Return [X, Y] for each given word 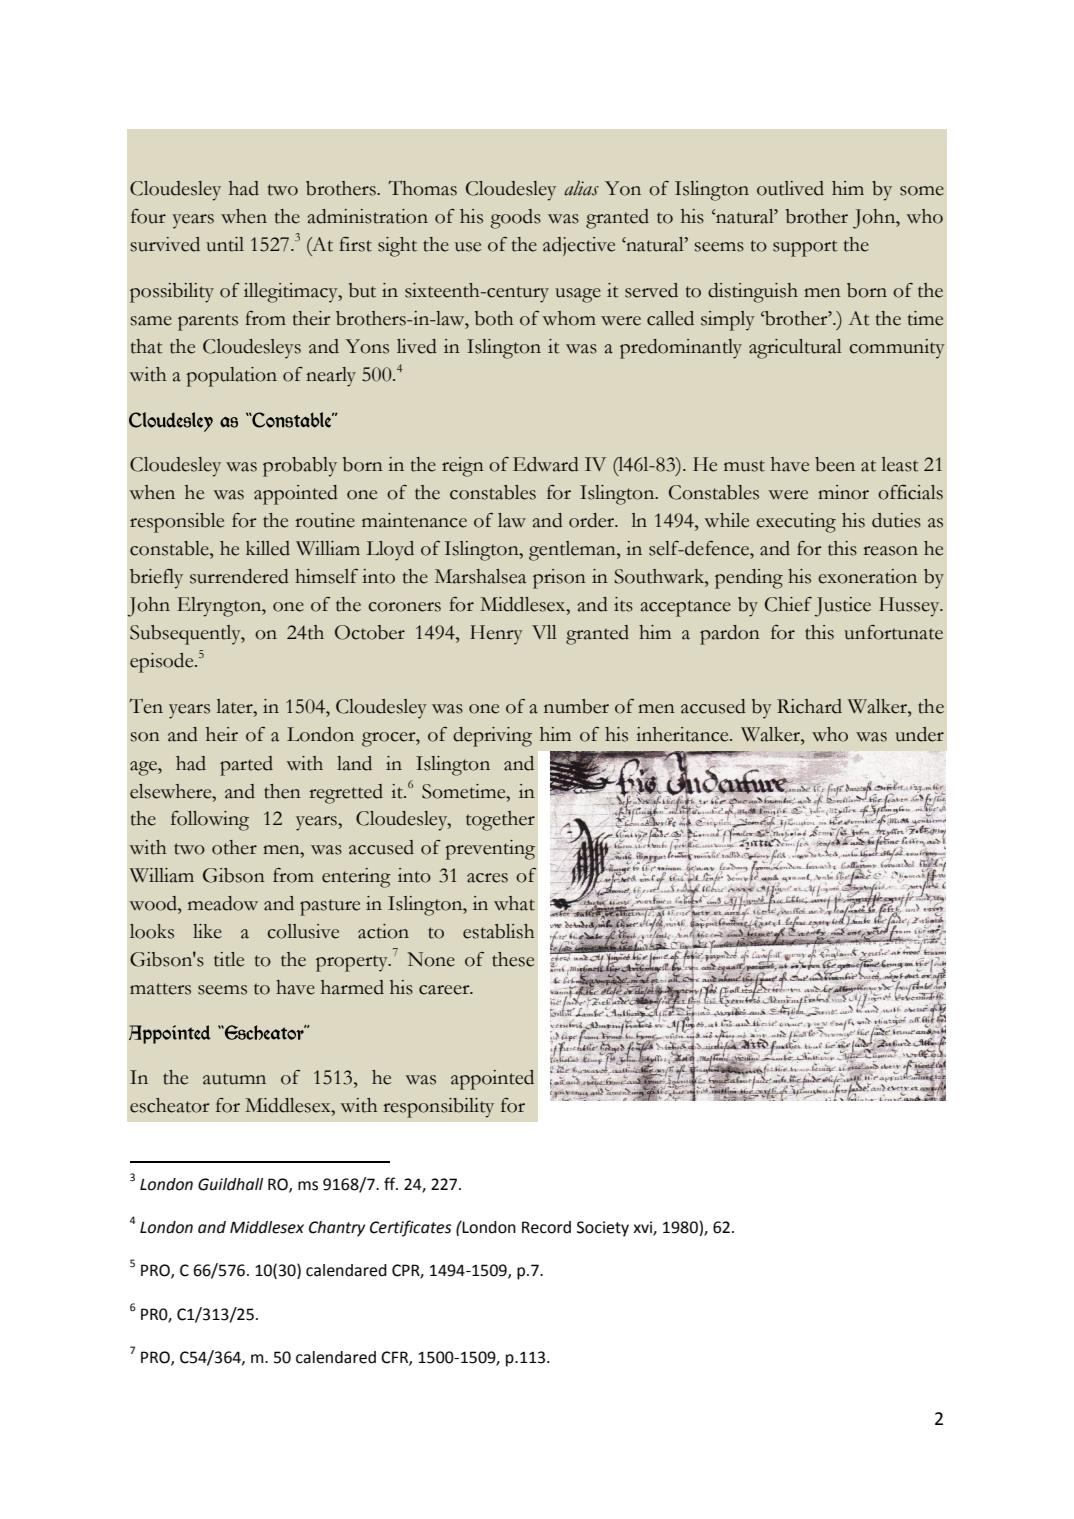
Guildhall [230, 1184]
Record [546, 1227]
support [805, 248]
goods [516, 219]
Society [603, 1229]
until [225, 244]
